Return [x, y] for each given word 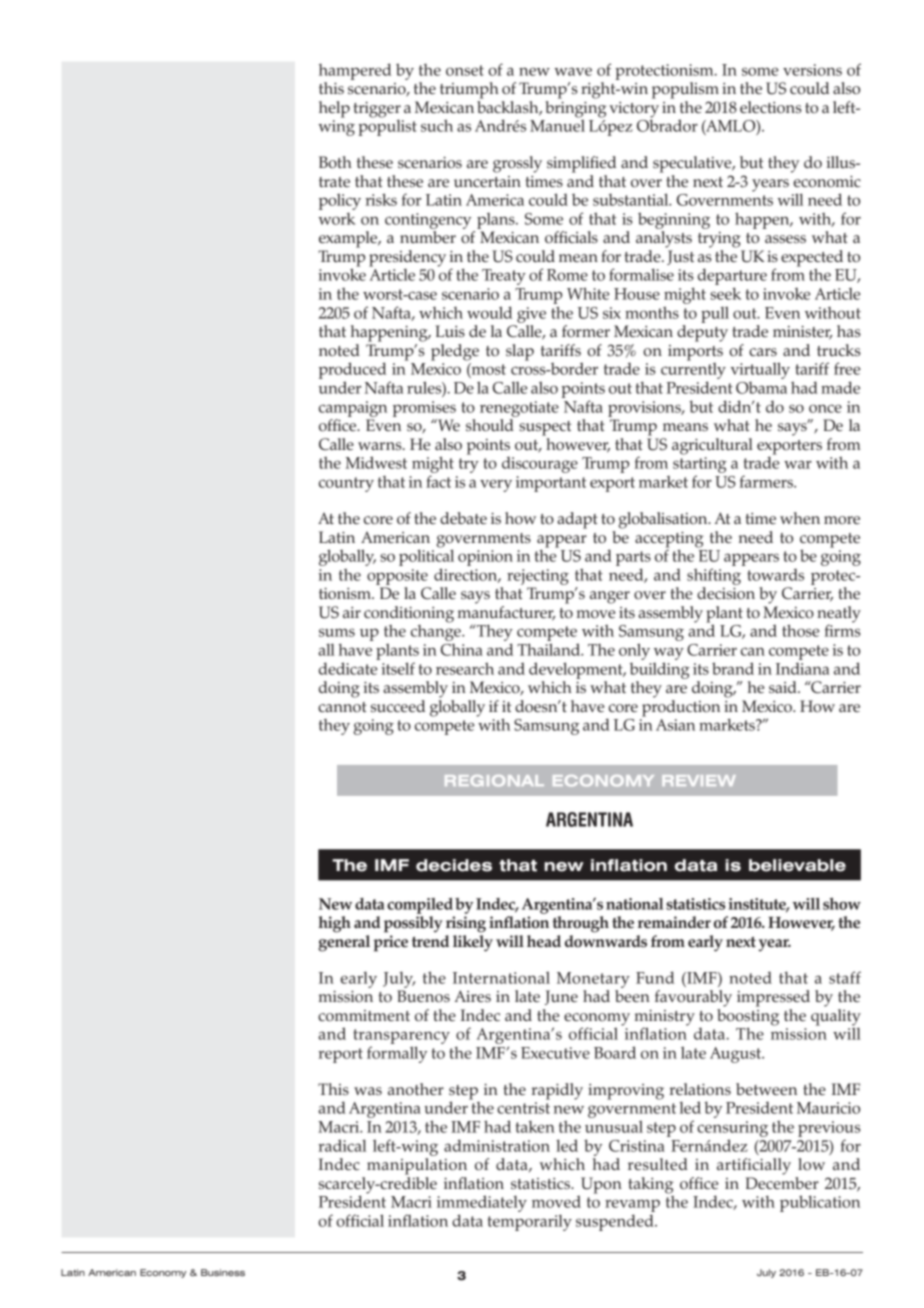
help [334, 109]
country [346, 484]
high [334, 924]
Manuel [557, 124]
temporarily [530, 1222]
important [551, 484]
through [580, 924]
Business [223, 1272]
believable [797, 865]
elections [771, 107]
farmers [767, 481]
